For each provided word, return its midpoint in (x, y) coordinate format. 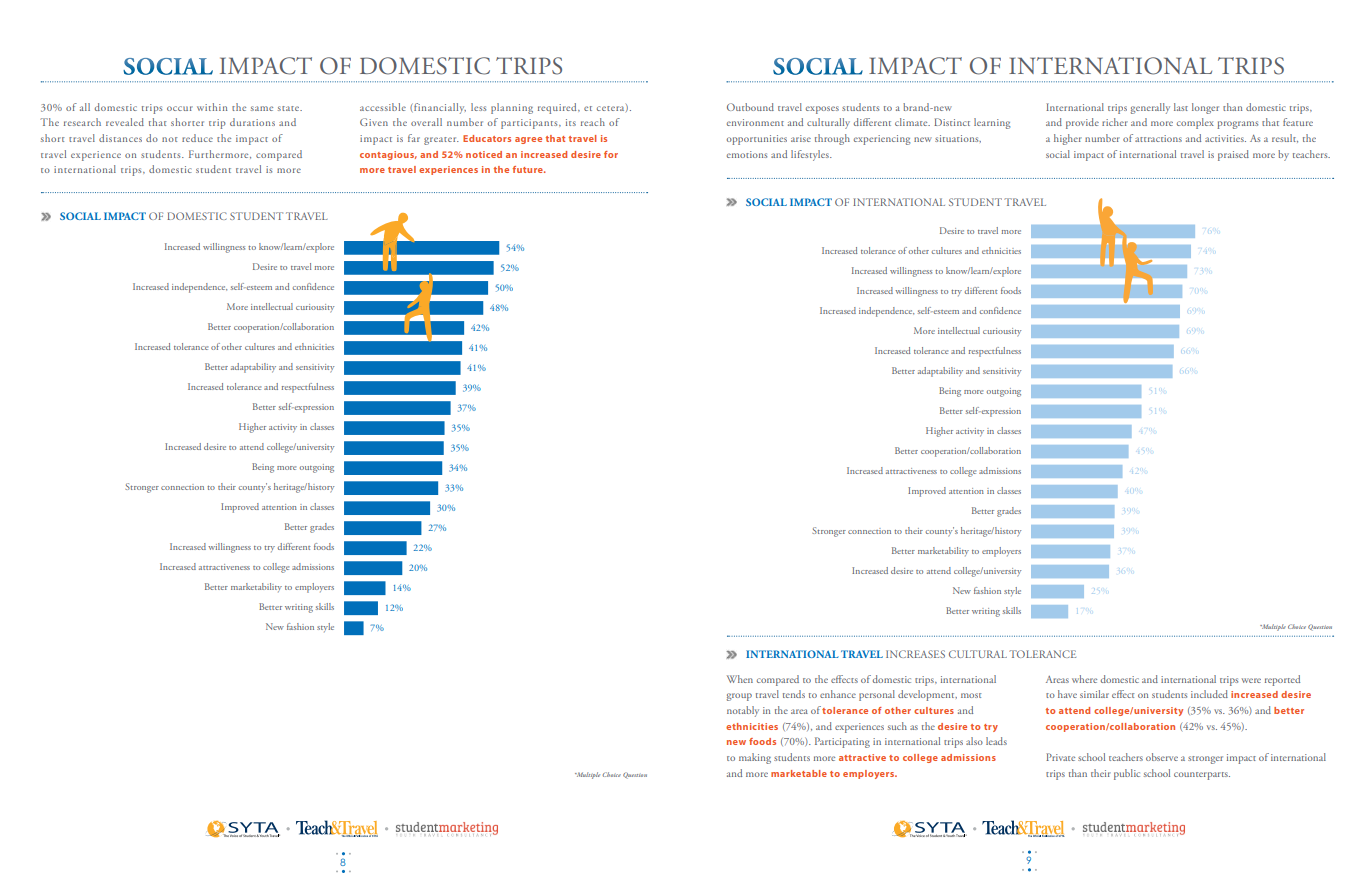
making (755, 758)
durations (252, 122)
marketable (799, 773)
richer (1115, 122)
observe (1162, 757)
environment (755, 122)
